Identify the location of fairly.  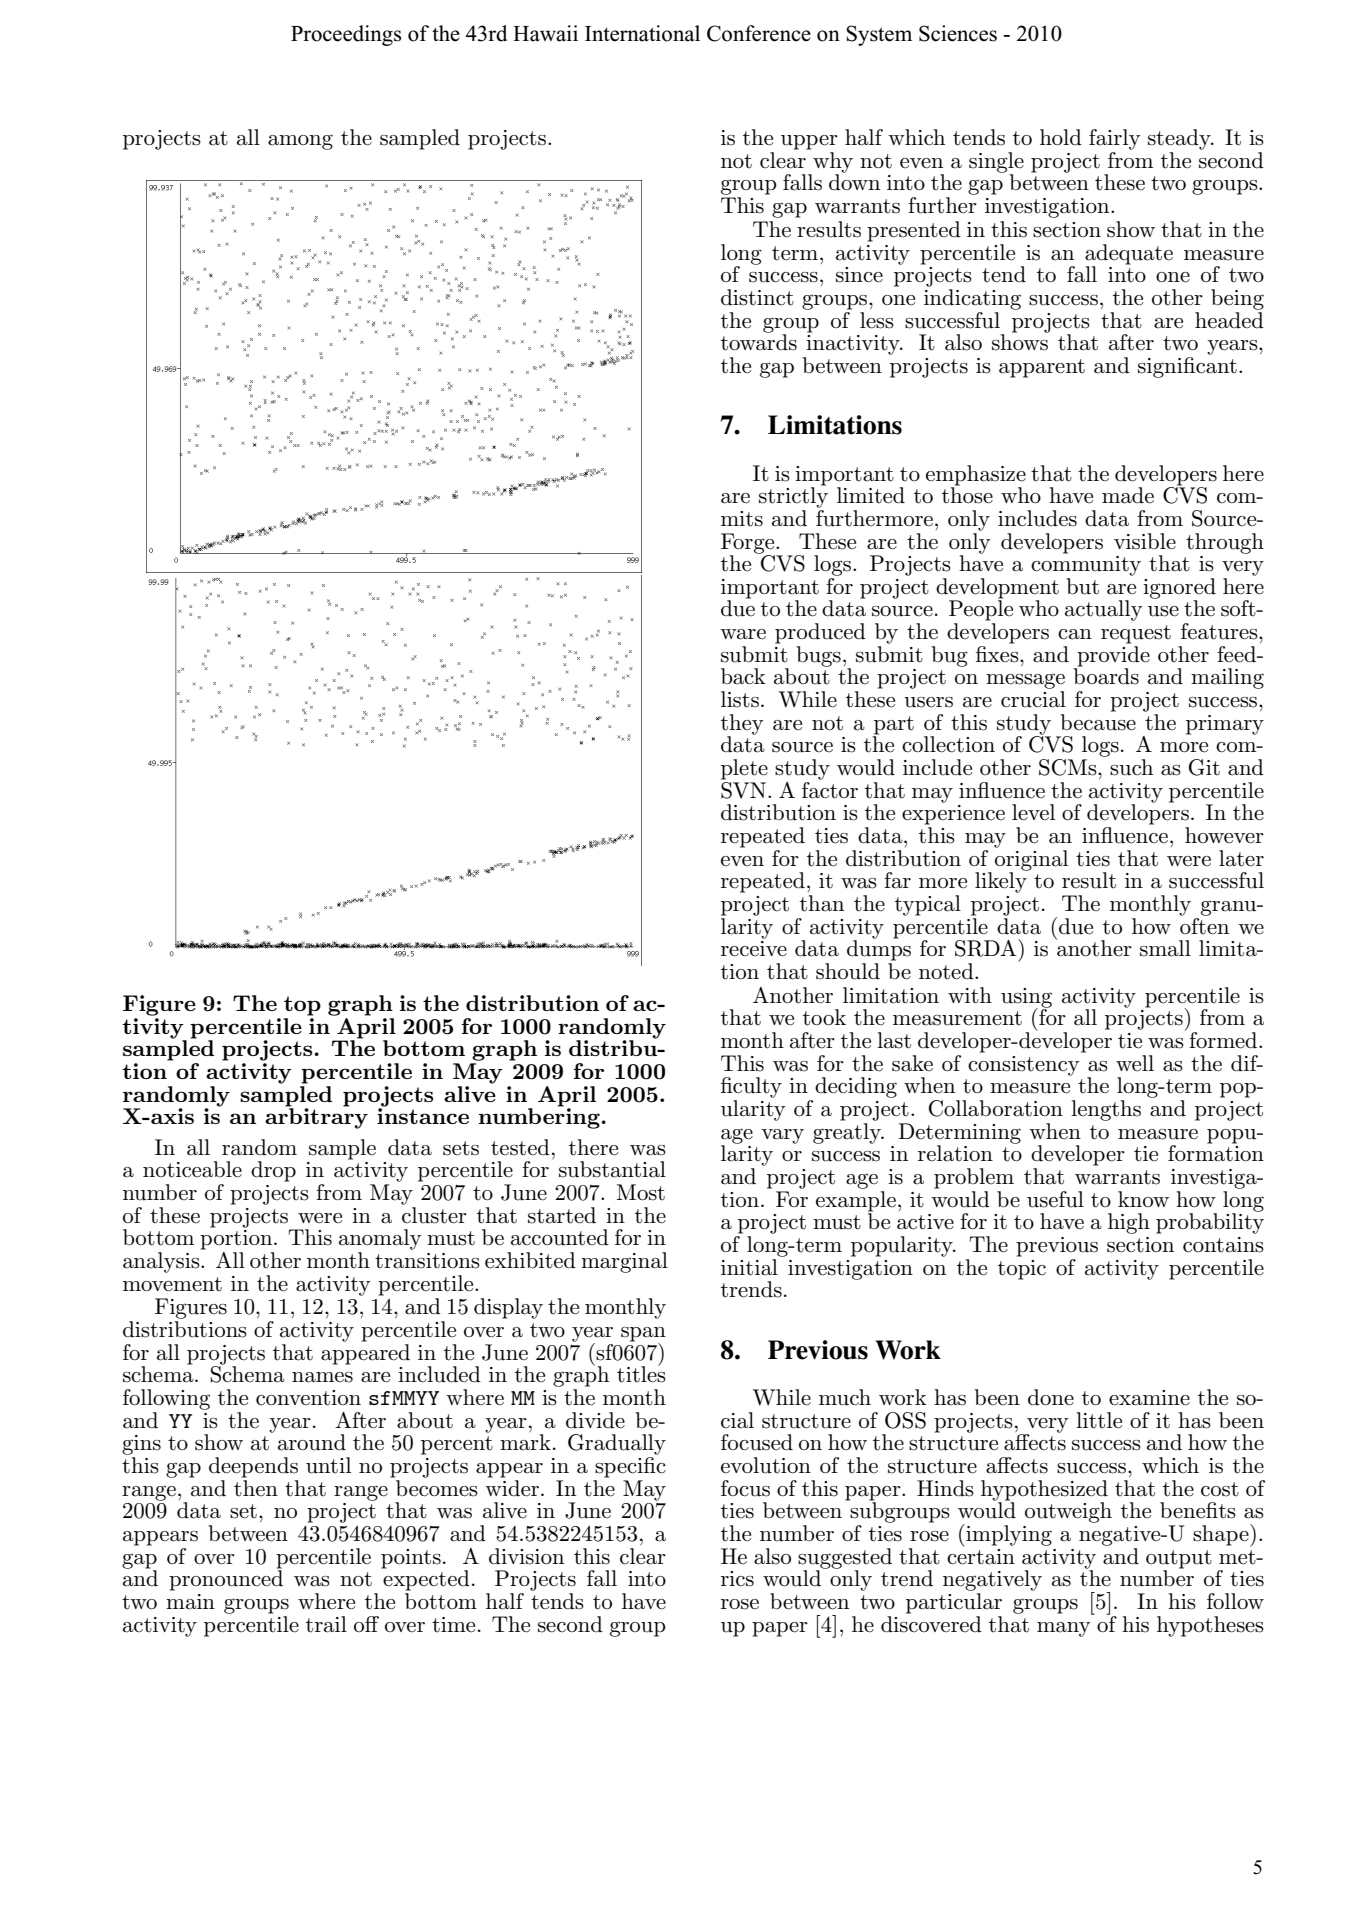
(1115, 139).
